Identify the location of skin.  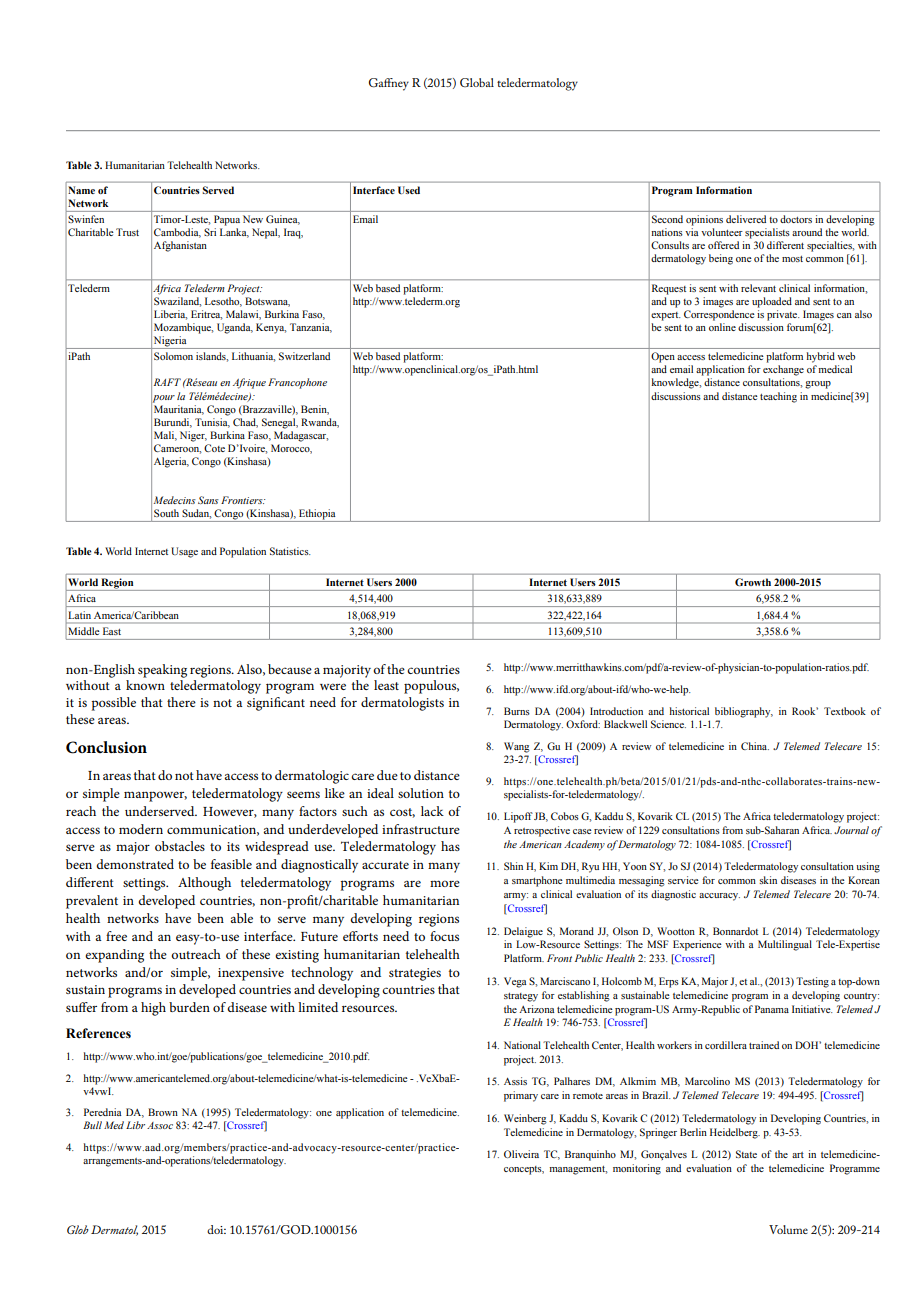
(768, 880).
